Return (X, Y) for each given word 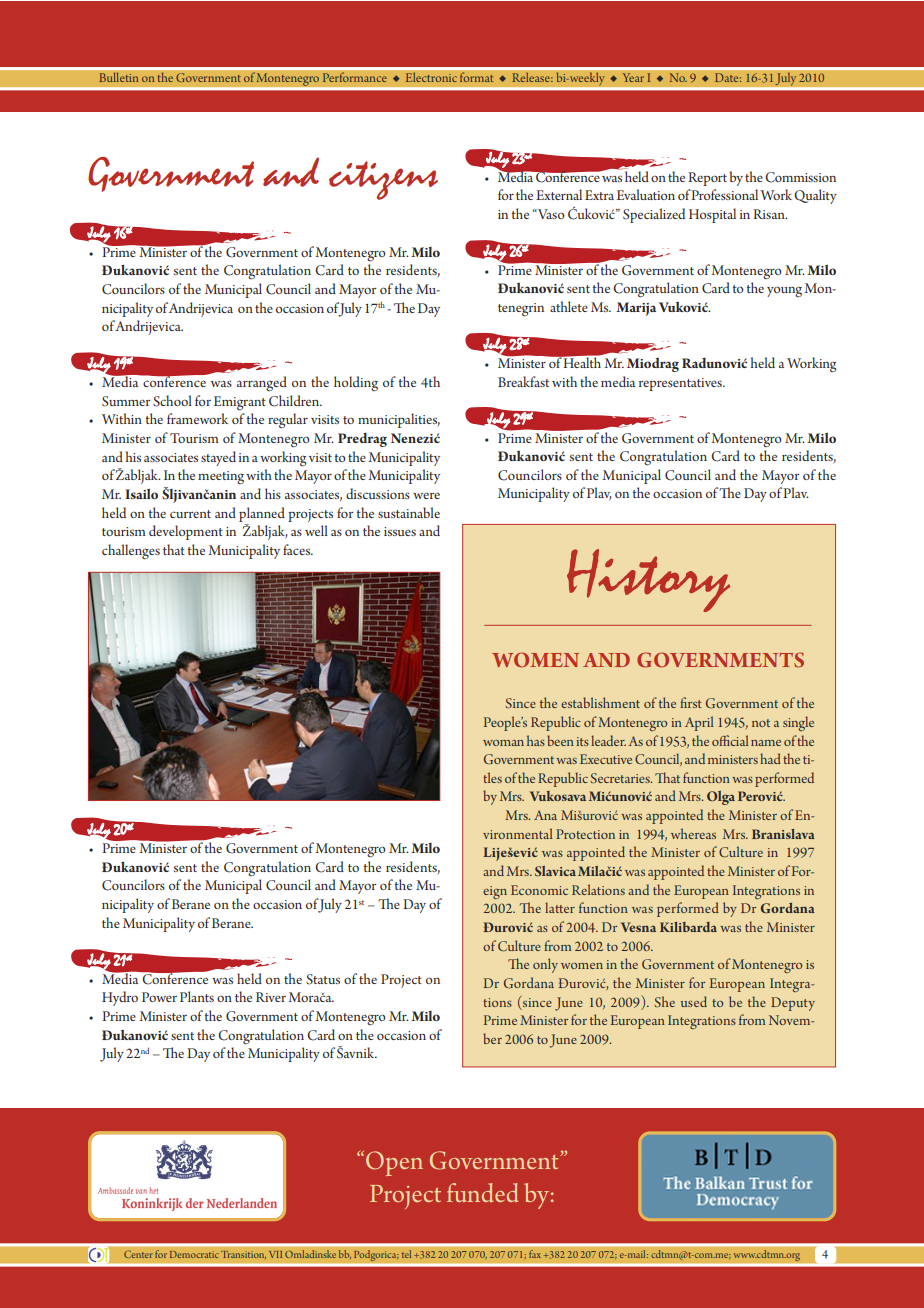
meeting (221, 477)
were (426, 495)
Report (707, 179)
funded (483, 1192)
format (476, 77)
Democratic (194, 1254)
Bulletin (118, 77)
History (648, 580)
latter (560, 907)
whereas (693, 833)
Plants (197, 996)
